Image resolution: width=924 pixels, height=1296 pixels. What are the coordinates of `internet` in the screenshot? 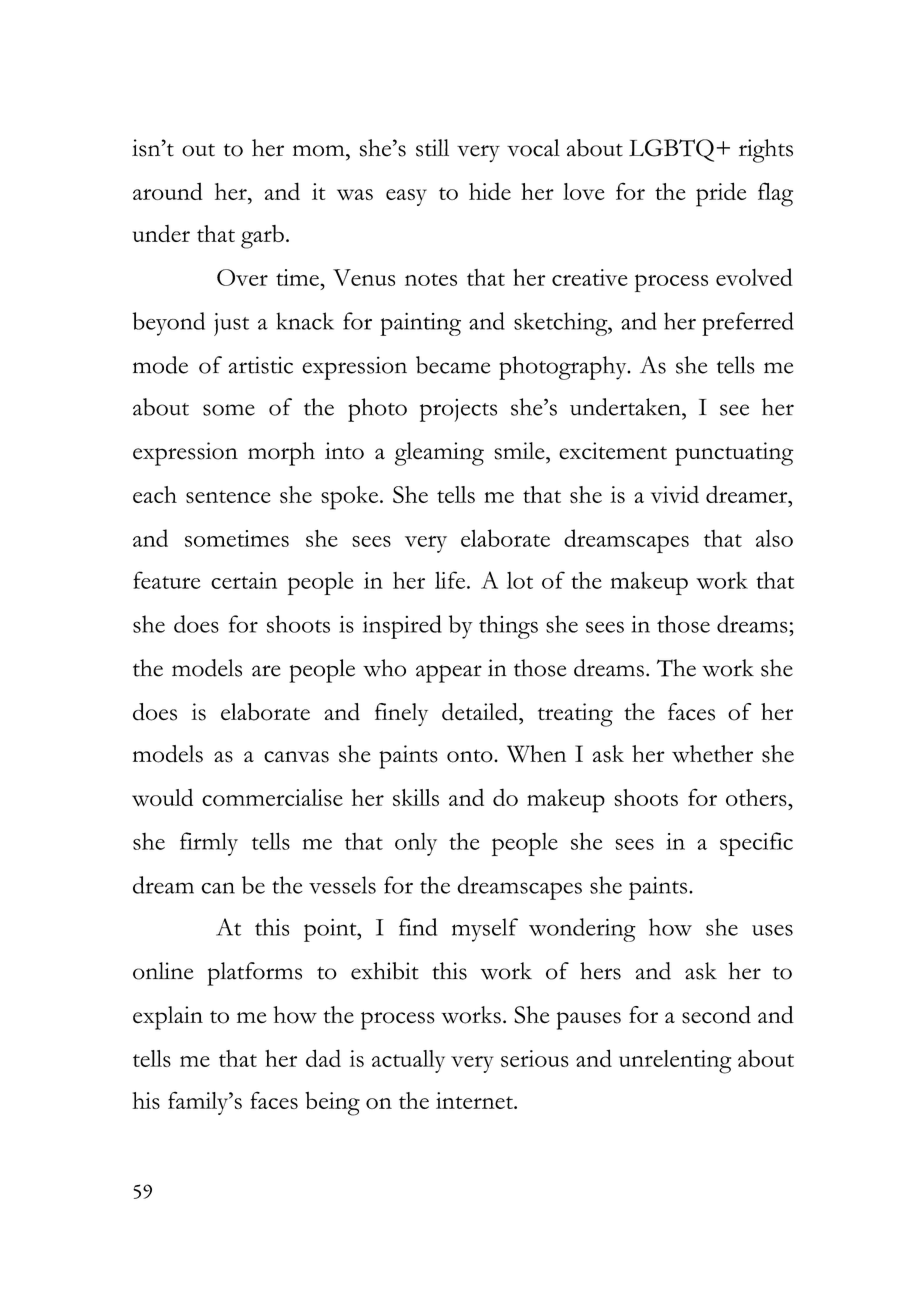 It's located at (475, 1100).
